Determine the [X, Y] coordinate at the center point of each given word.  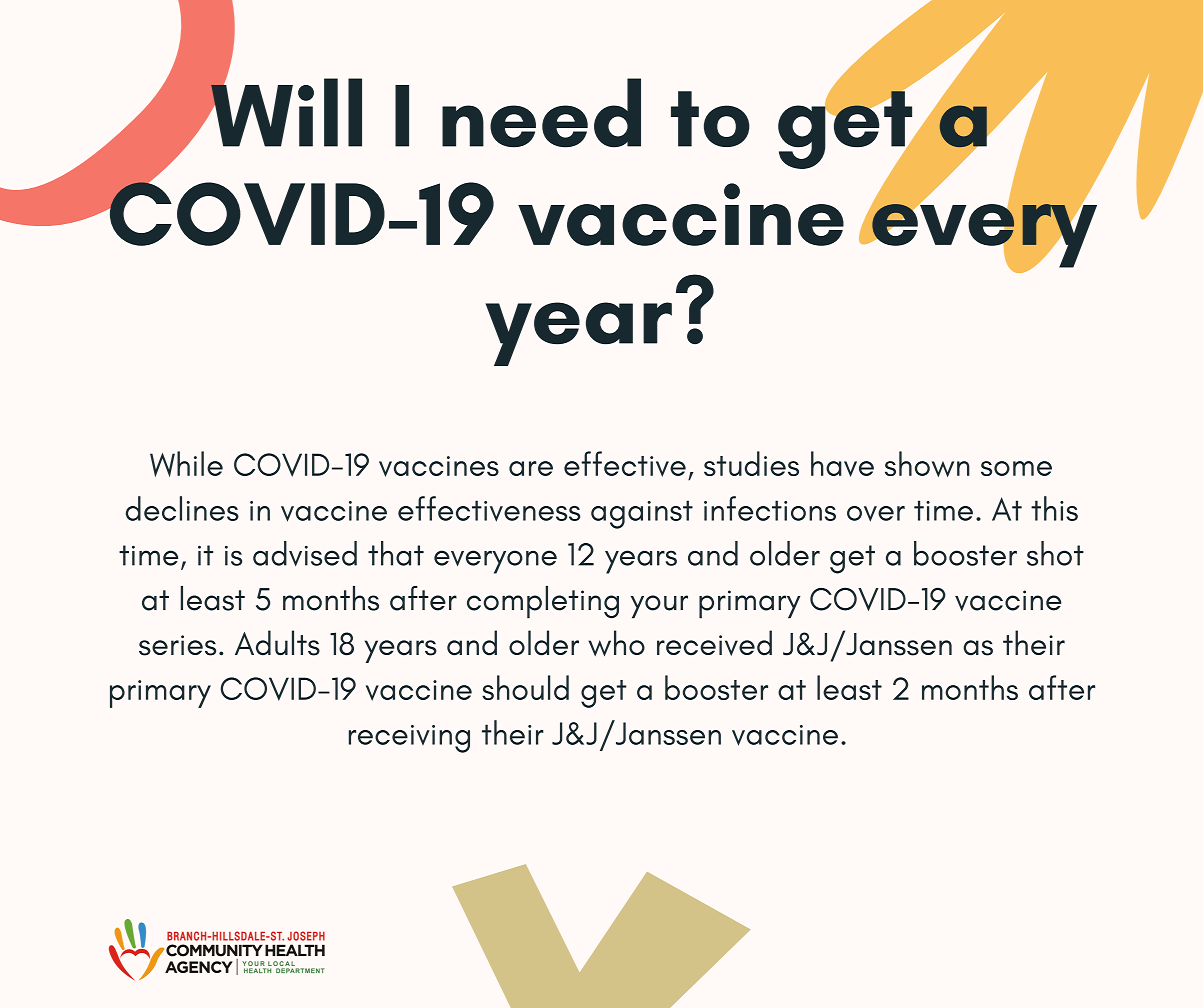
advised [305, 553]
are [531, 468]
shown [927, 464]
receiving [409, 739]
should [525, 687]
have [842, 464]
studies [751, 463]
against [642, 514]
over [876, 514]
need [541, 113]
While [186, 464]
